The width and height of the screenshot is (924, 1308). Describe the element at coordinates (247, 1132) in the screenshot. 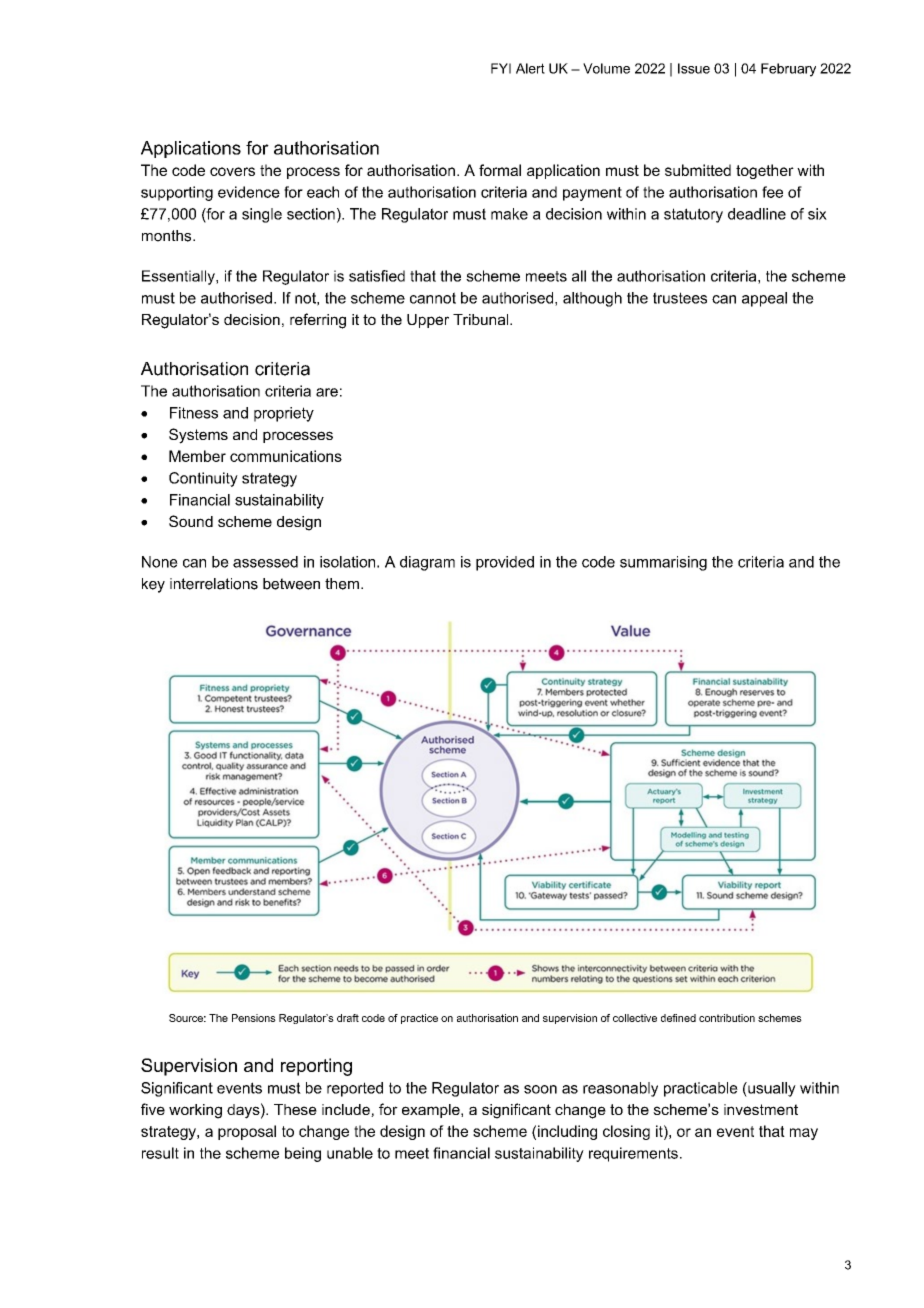

I see `proposal` at that location.
